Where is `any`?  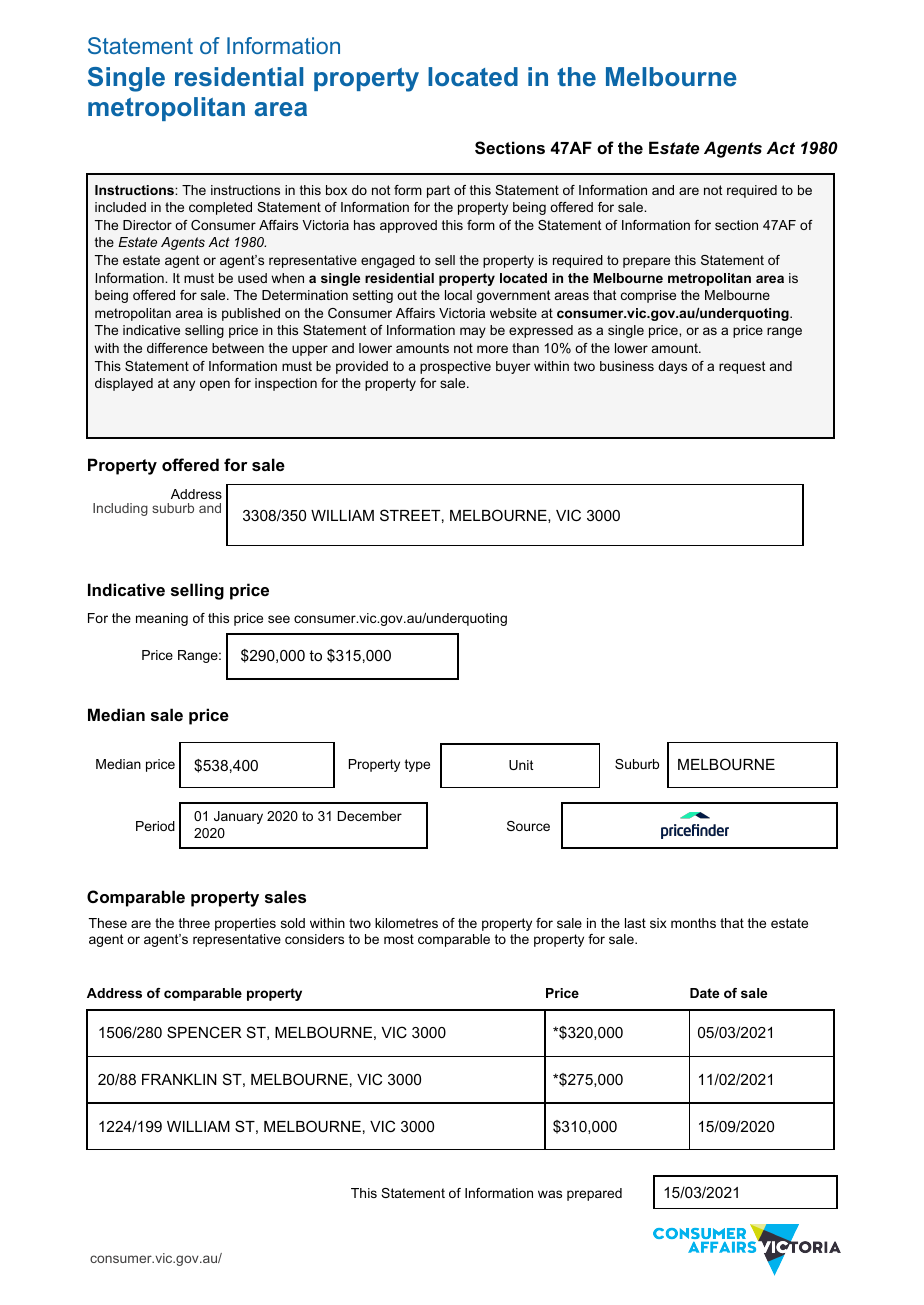
any is located at coordinates (184, 385).
